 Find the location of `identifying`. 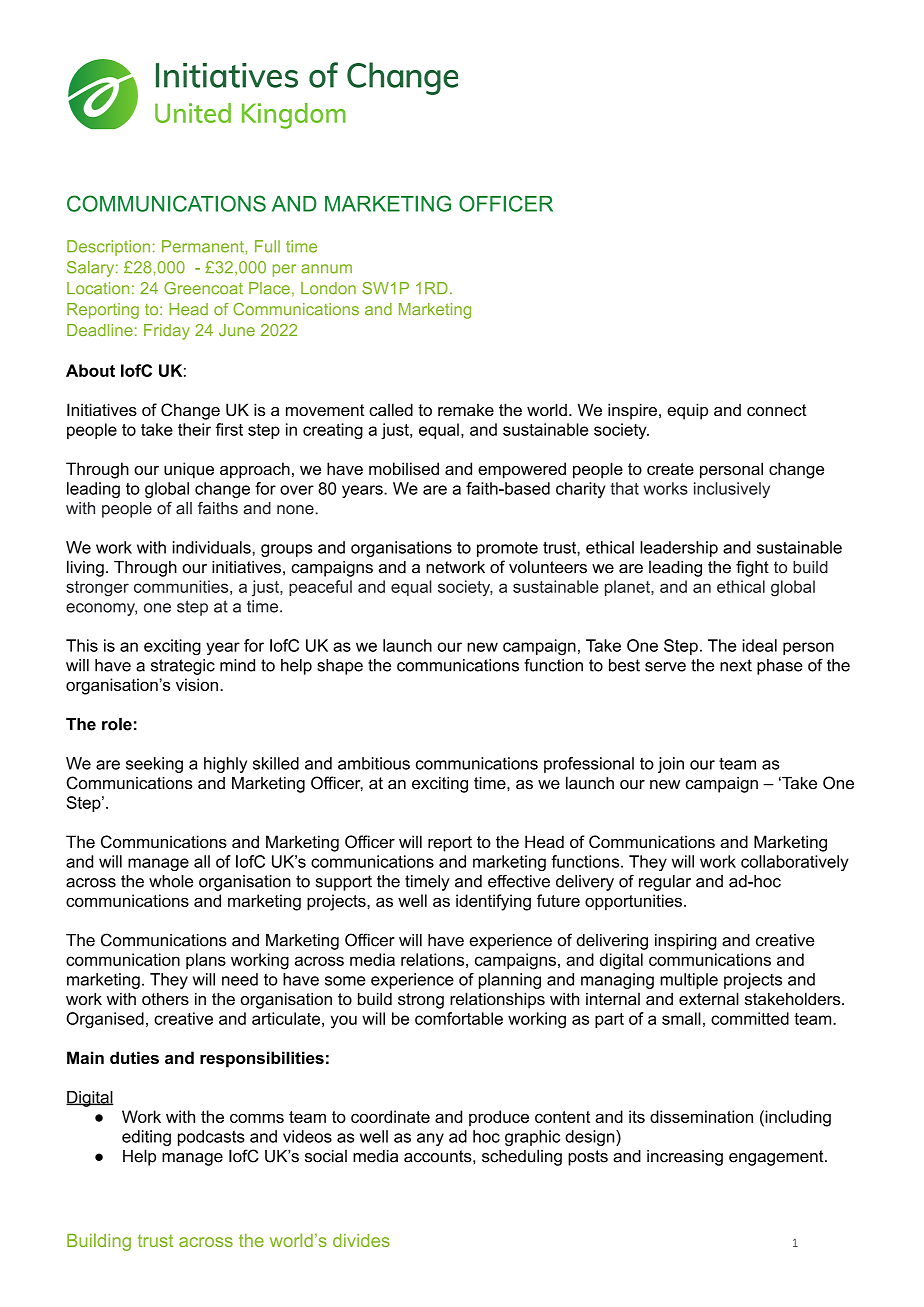

identifying is located at coordinates (493, 902).
